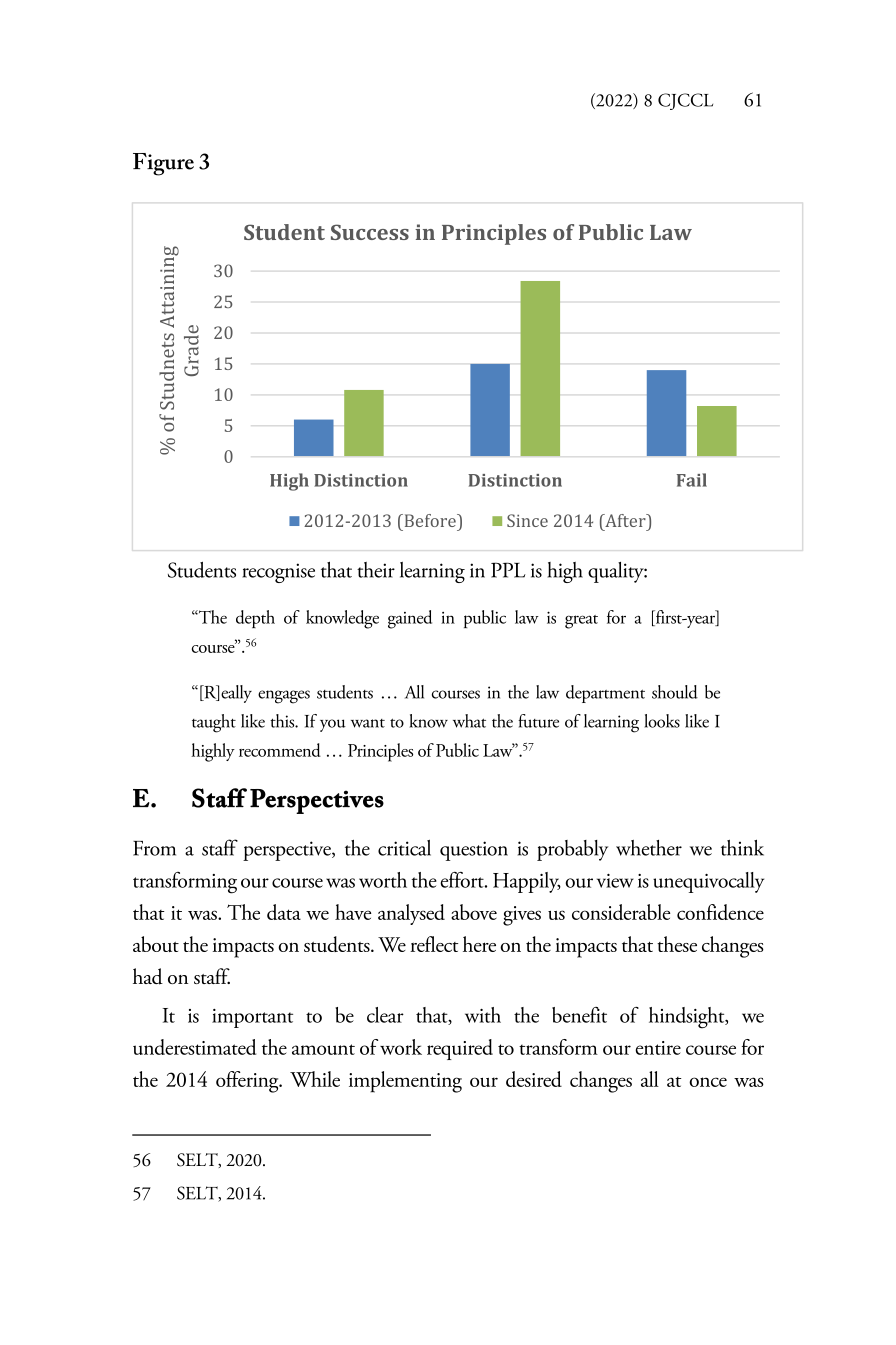  Describe the element at coordinates (460, 1049) in the document. I see `required` at that location.
